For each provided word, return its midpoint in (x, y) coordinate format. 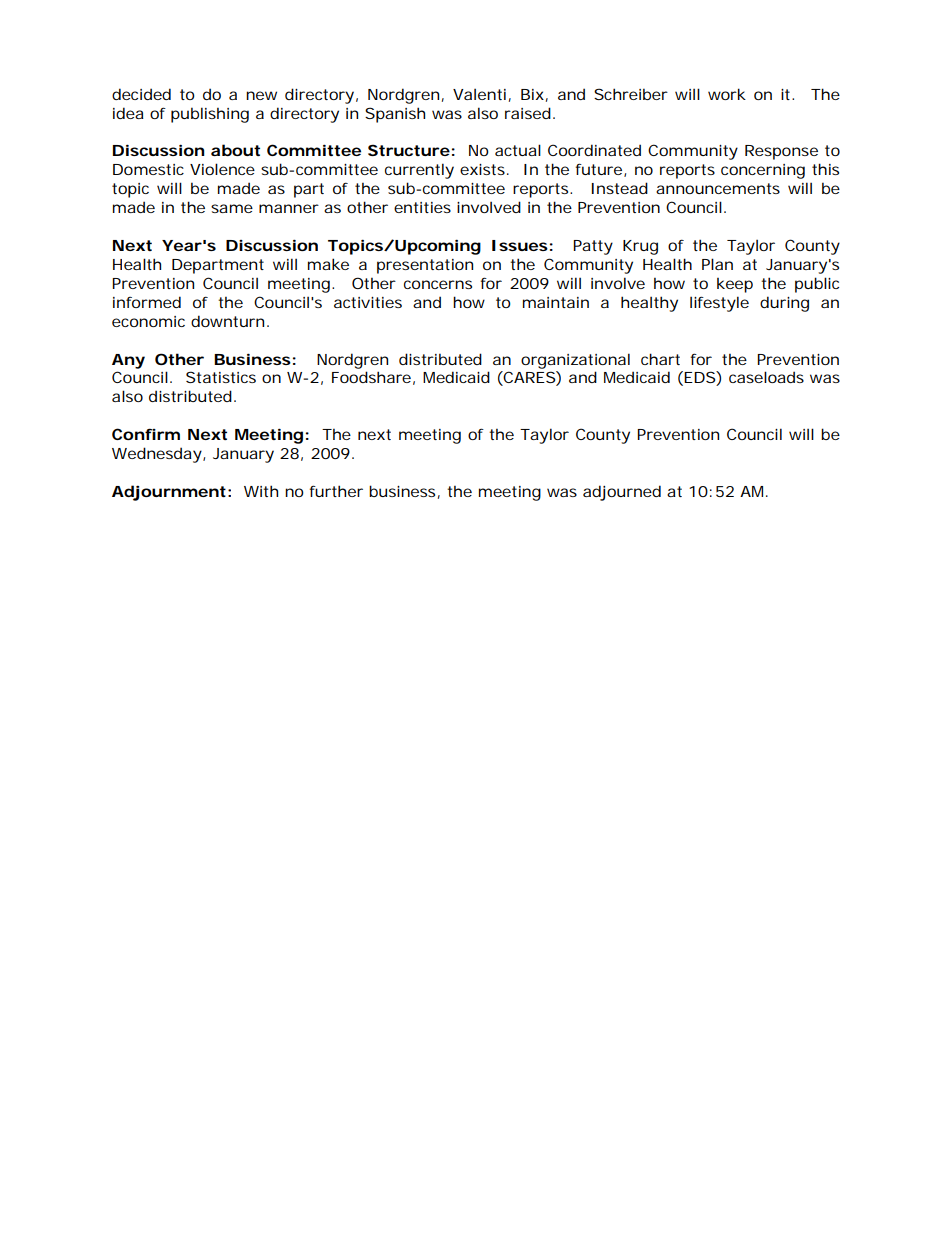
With (261, 491)
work (727, 94)
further (336, 491)
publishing (210, 115)
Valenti (479, 94)
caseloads (766, 377)
